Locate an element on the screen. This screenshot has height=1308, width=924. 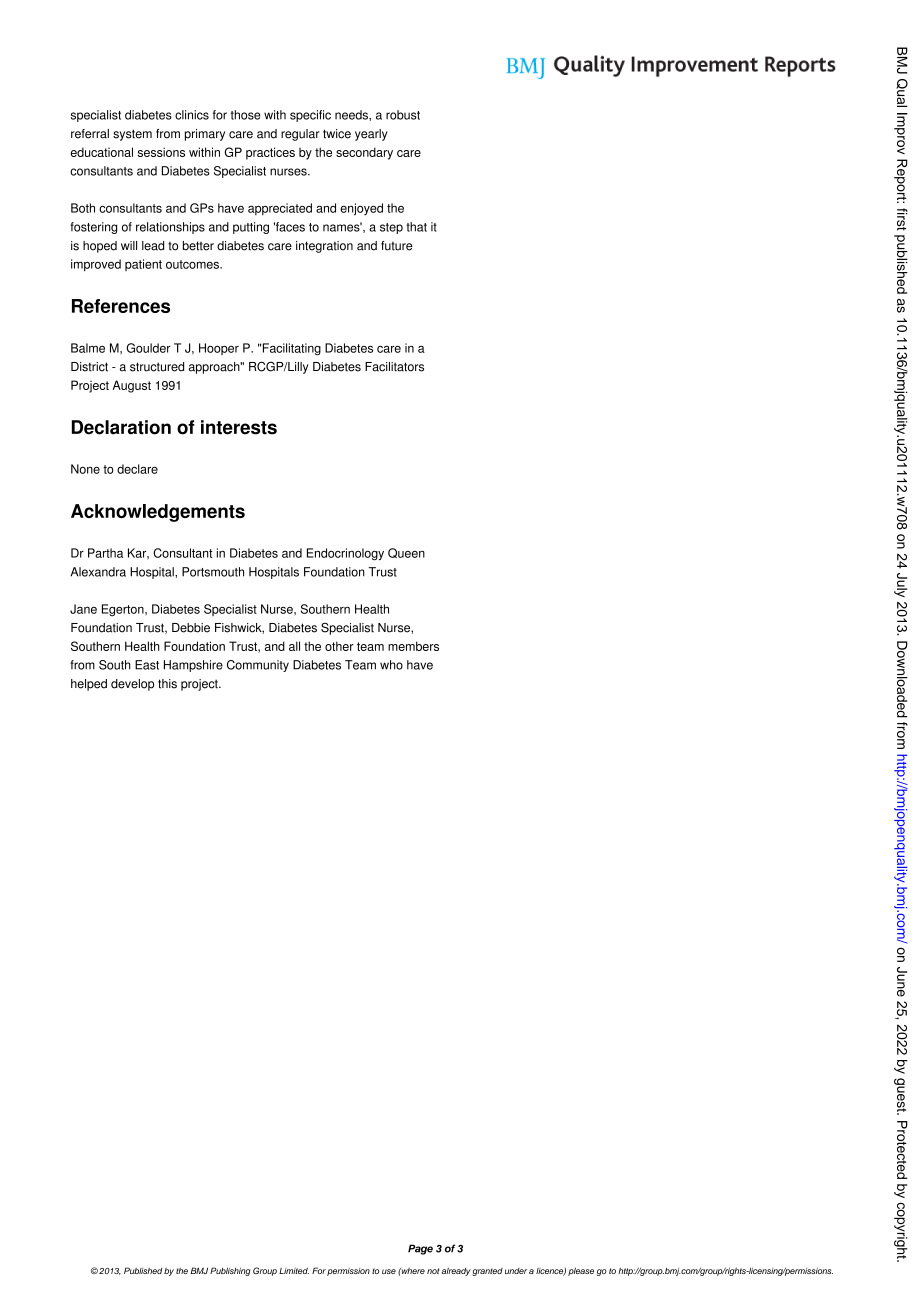
twice is located at coordinates (337, 134).
